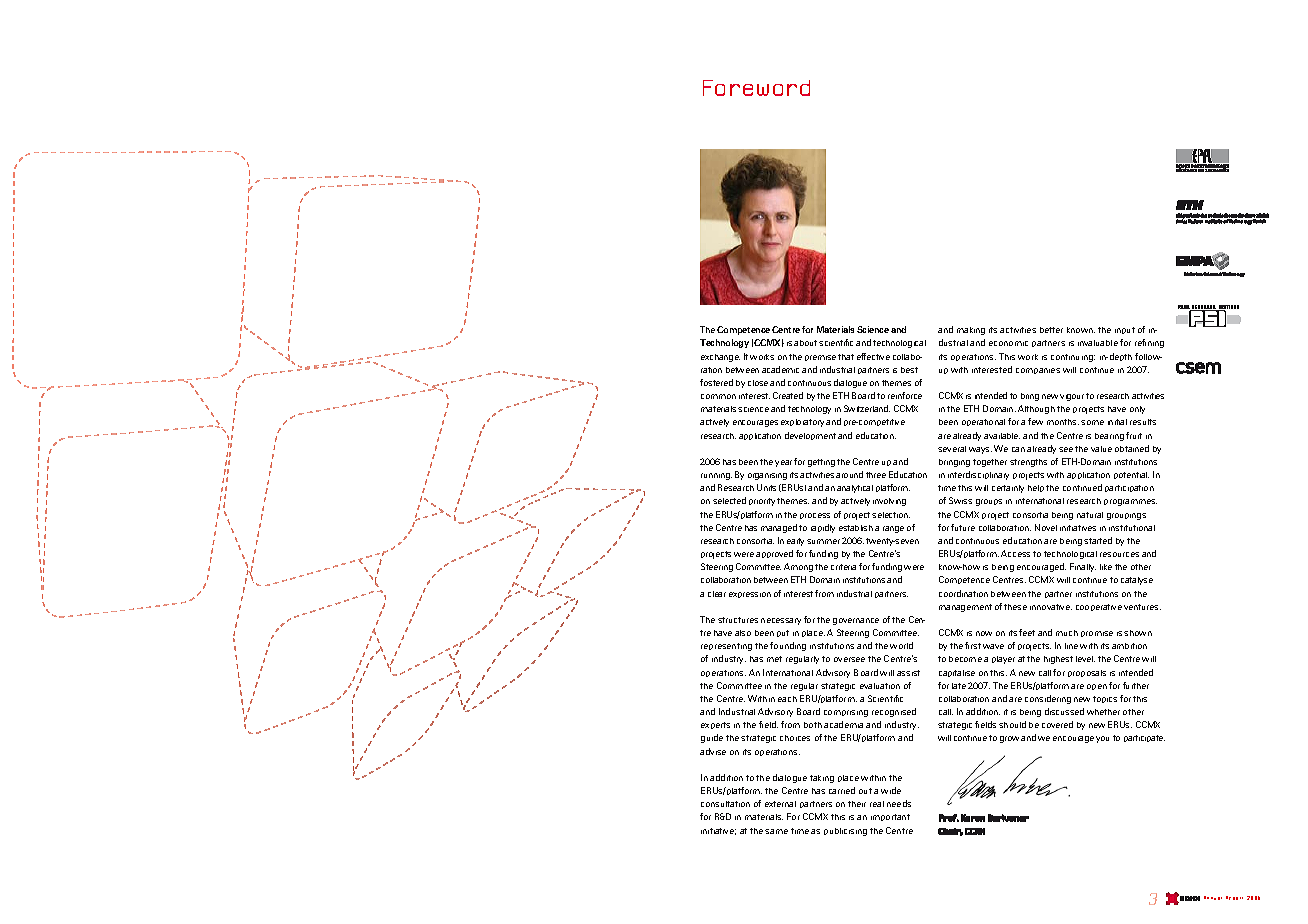 The image size is (1308, 924). What do you see at coordinates (1125, 330) in the document?
I see `input` at bounding box center [1125, 330].
